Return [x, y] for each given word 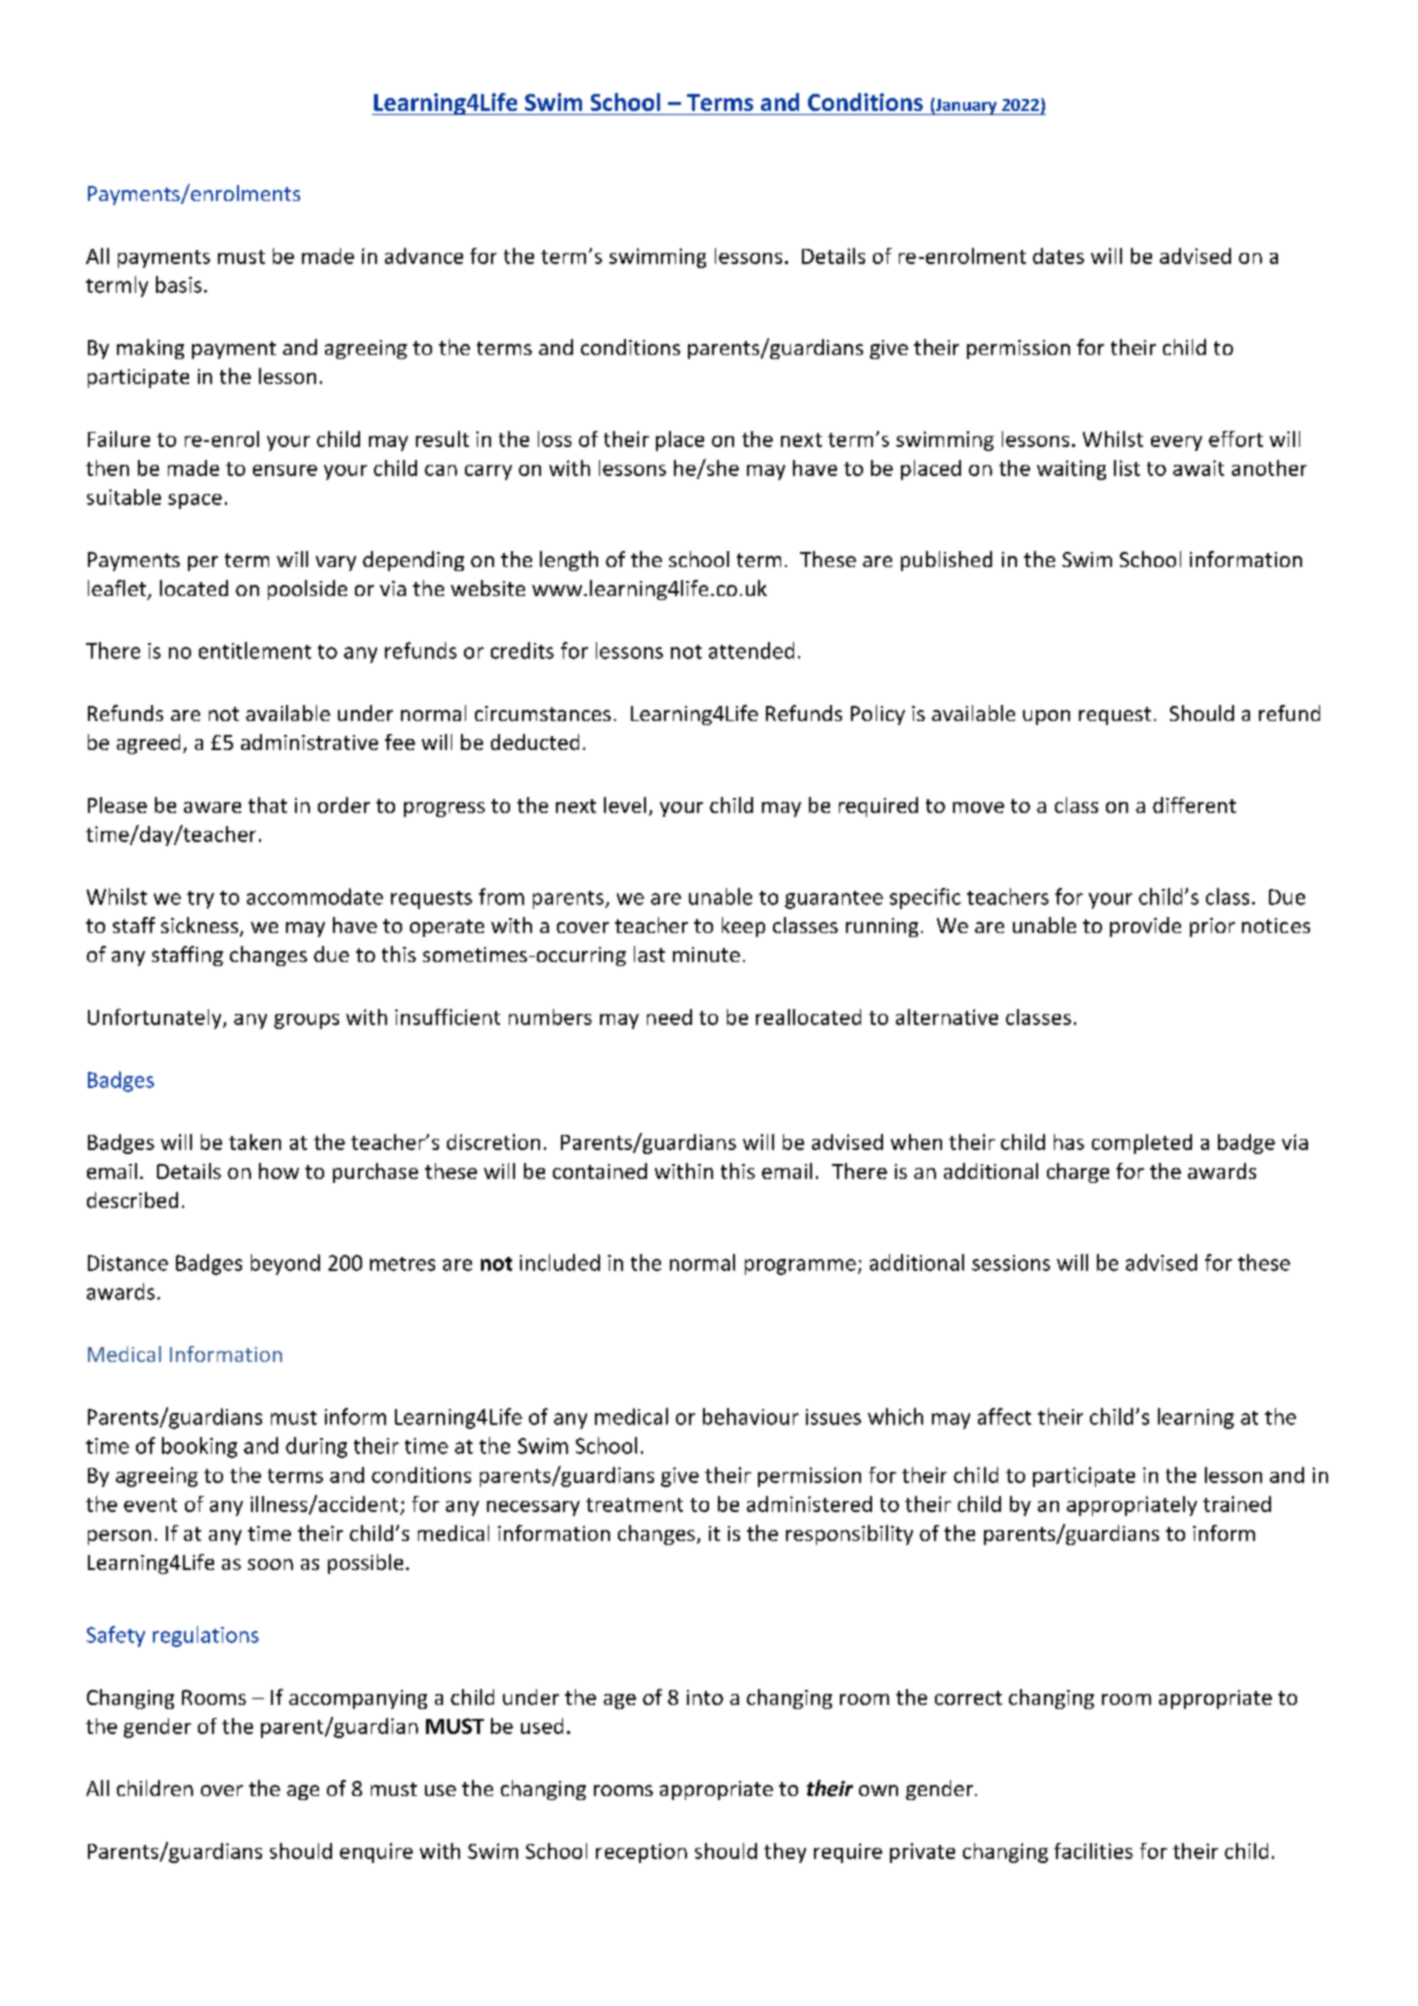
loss [555, 439]
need [669, 1017]
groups [306, 1021]
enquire [376, 1853]
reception [641, 1853]
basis [179, 284]
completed [1142, 1144]
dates [1058, 256]
